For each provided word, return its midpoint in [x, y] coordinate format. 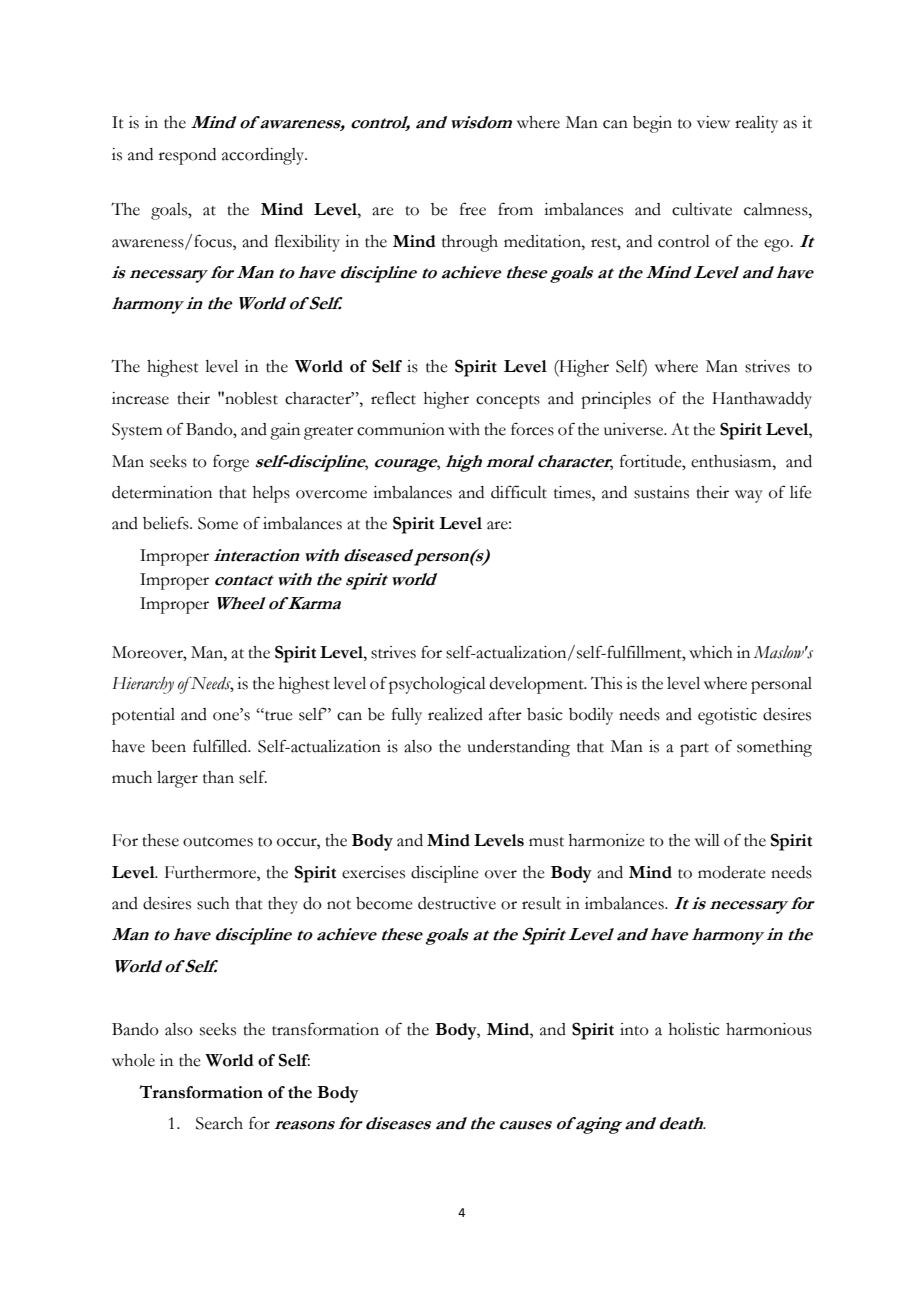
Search [219, 1123]
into [634, 1029]
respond [187, 156]
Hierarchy [143, 685]
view [713, 122]
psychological [437, 685]
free [473, 209]
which [711, 652]
